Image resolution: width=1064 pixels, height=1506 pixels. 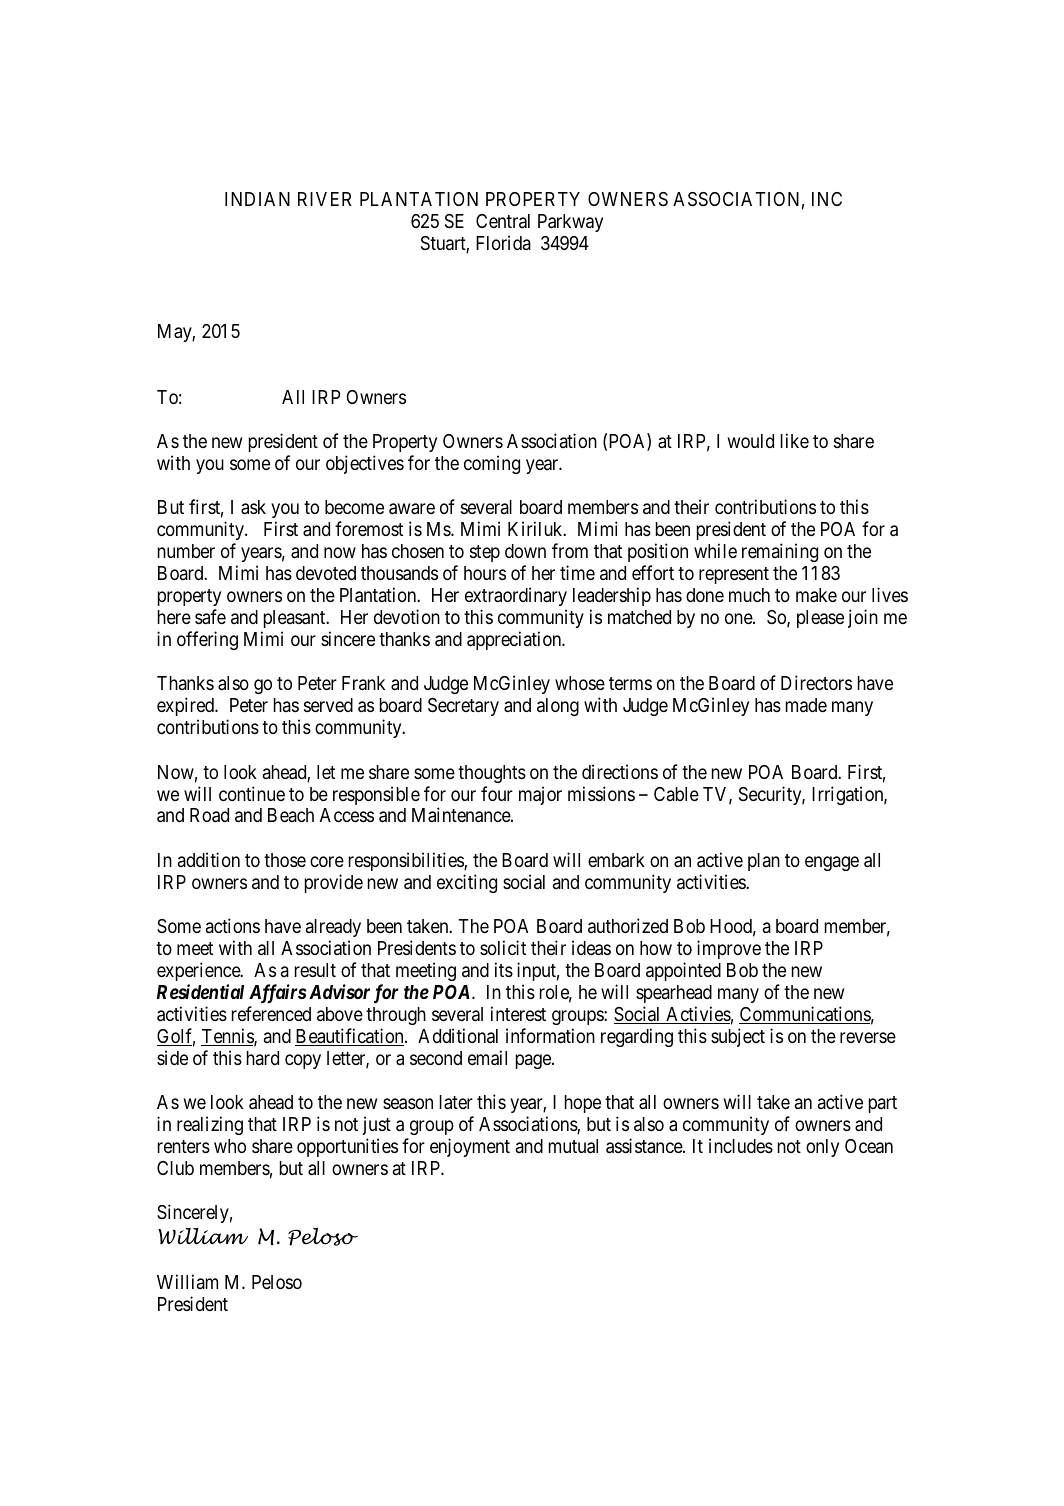 I want to click on Central, so click(x=503, y=221).
